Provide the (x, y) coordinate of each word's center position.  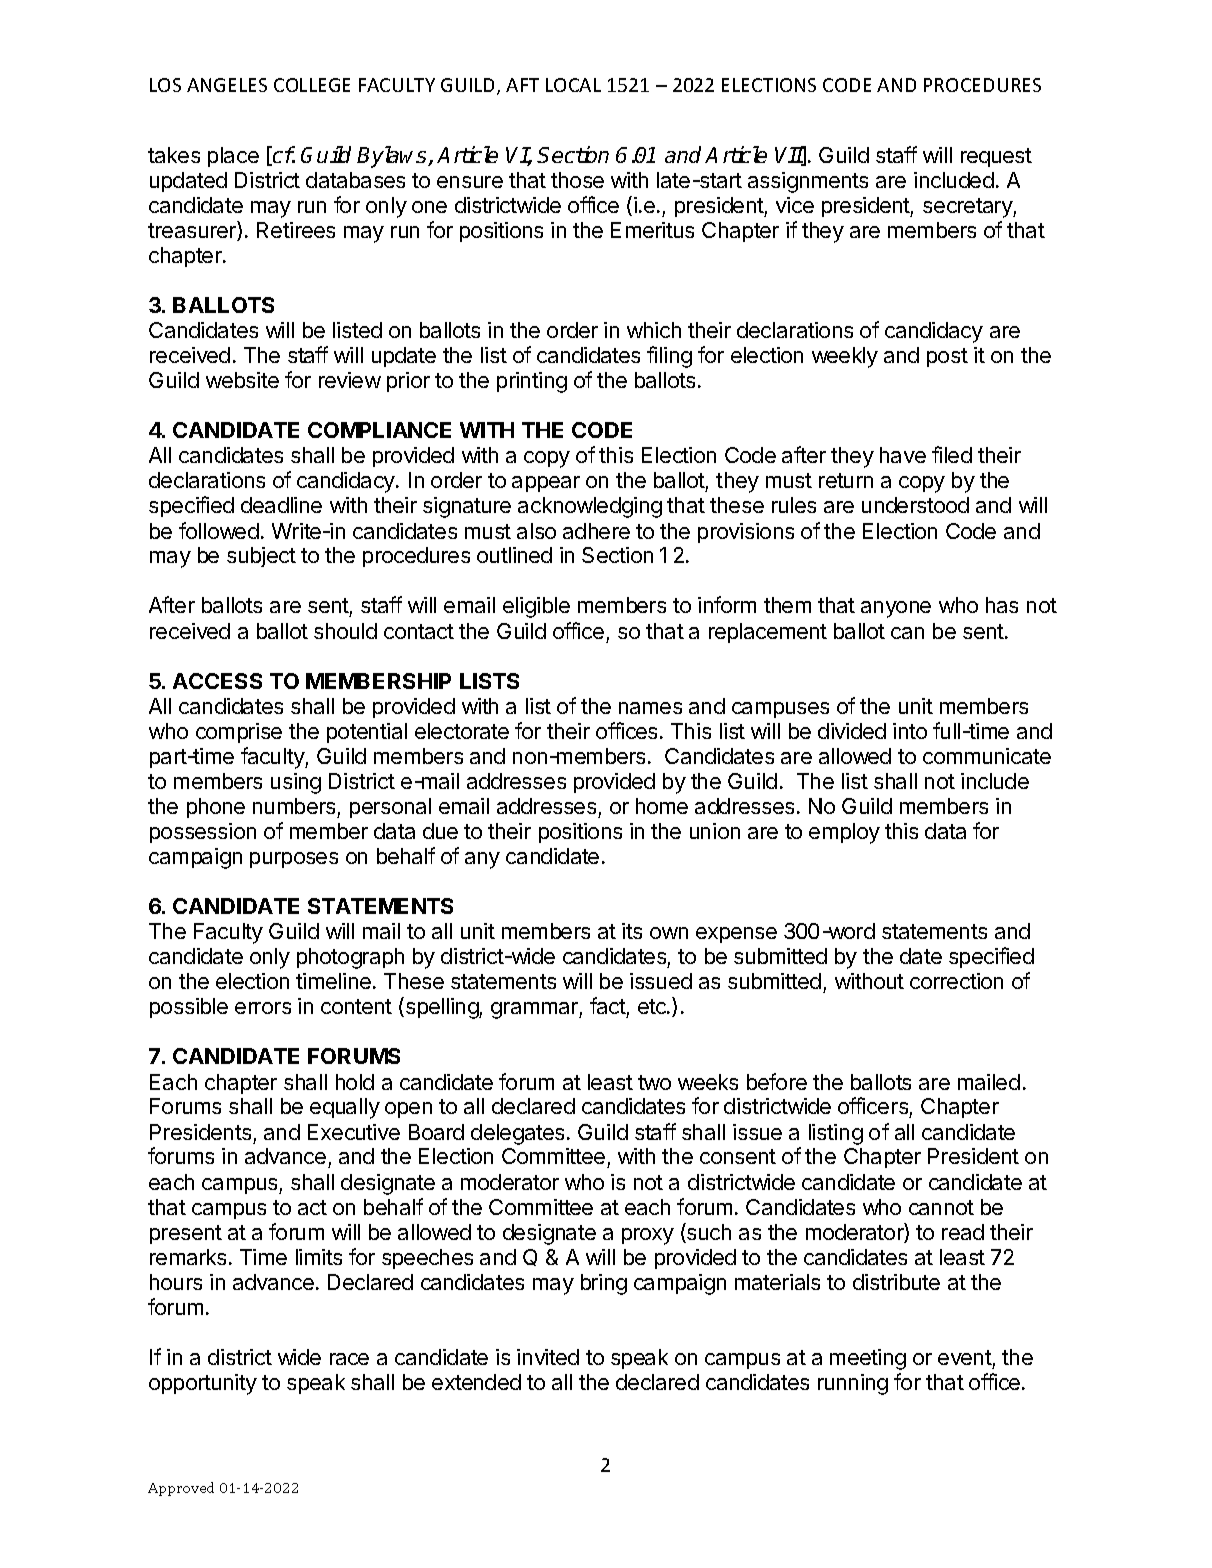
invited (548, 1357)
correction (956, 981)
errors (263, 1008)
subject (261, 557)
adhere (596, 531)
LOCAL (573, 85)
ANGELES (227, 85)
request (996, 157)
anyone (896, 609)
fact (608, 1007)
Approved (181, 1489)
